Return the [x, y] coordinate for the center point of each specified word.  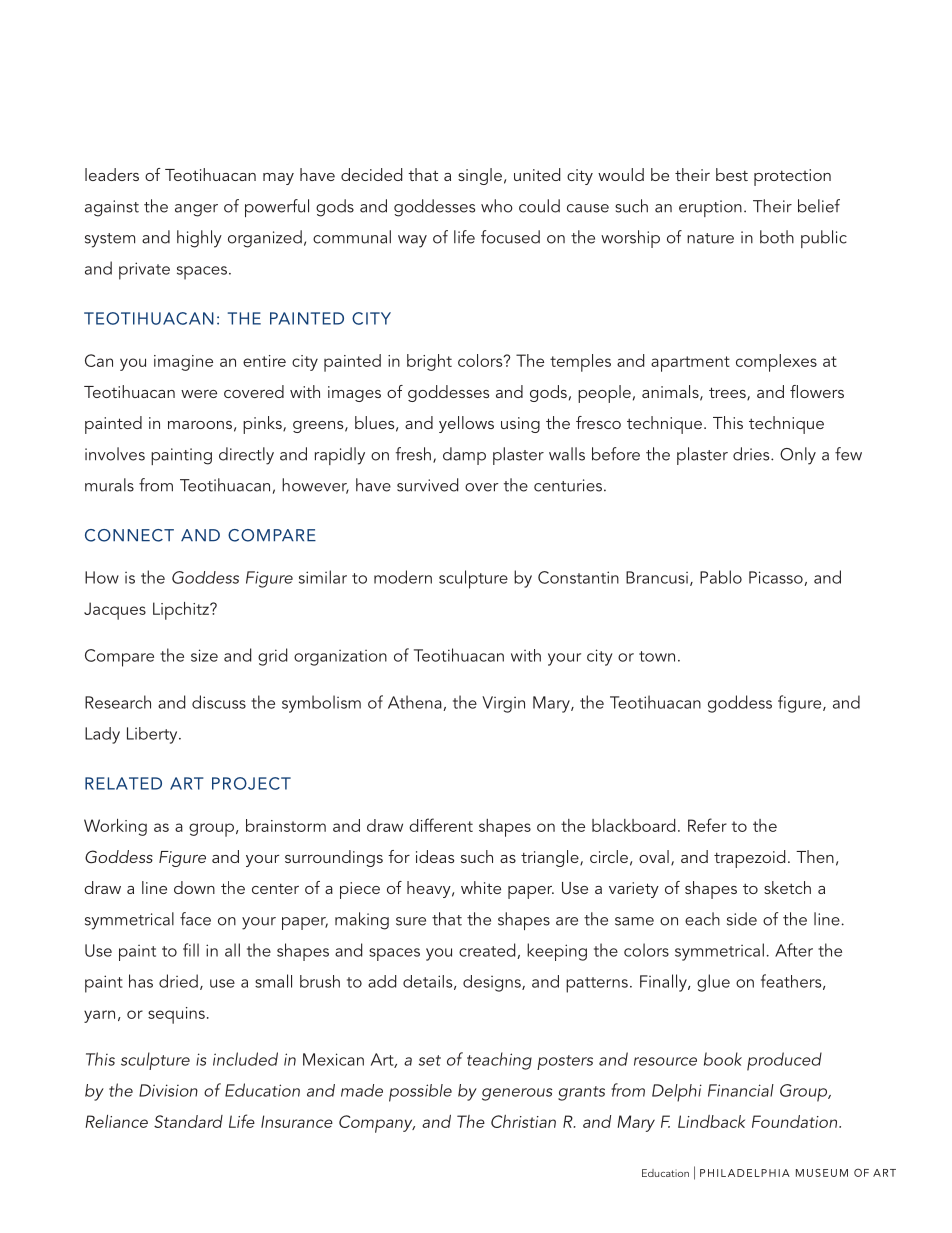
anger [196, 210]
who [497, 206]
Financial [741, 1090]
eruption [710, 208]
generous [517, 1094]
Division [168, 1090]
